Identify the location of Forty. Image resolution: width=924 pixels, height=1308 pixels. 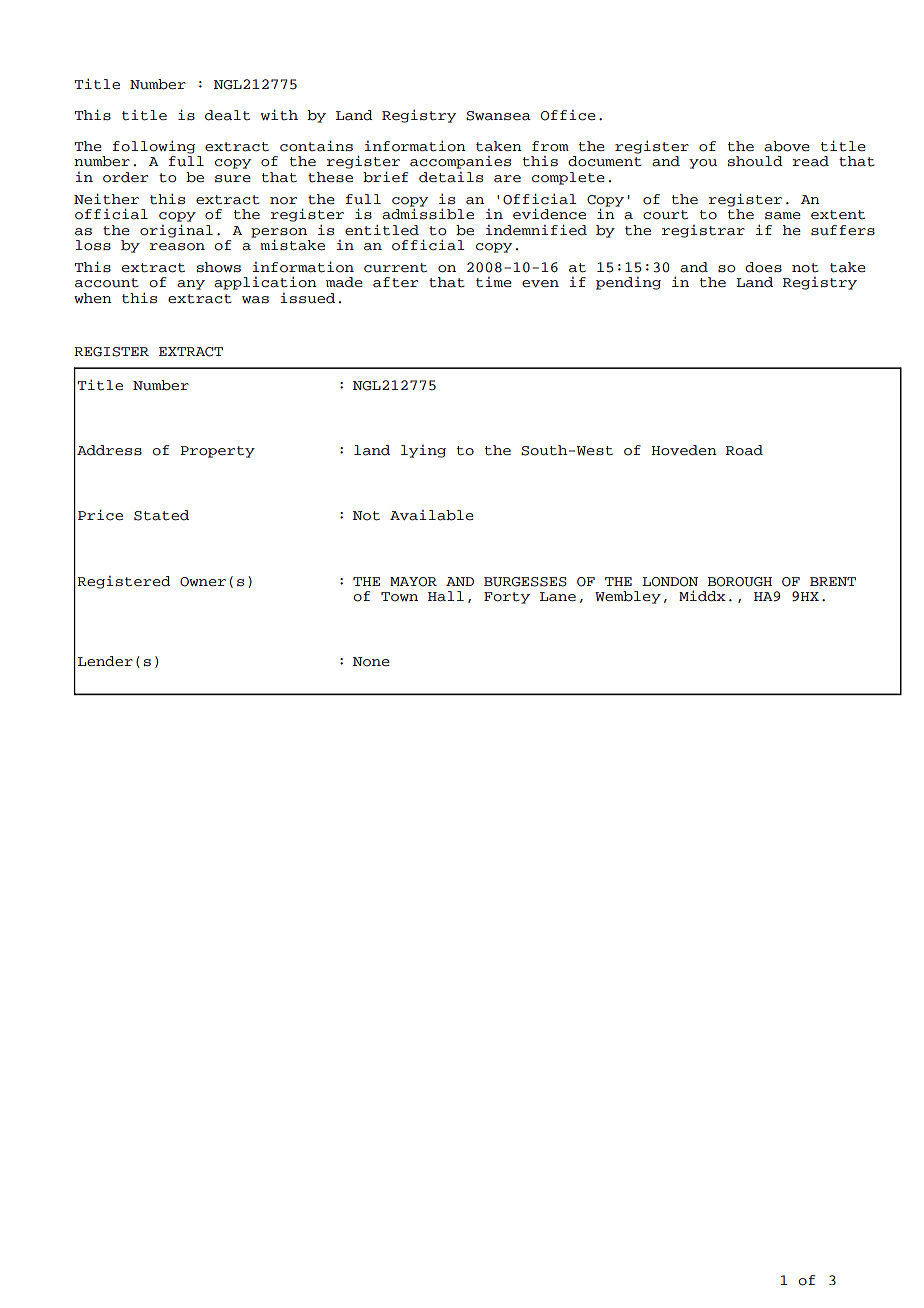
(507, 598).
